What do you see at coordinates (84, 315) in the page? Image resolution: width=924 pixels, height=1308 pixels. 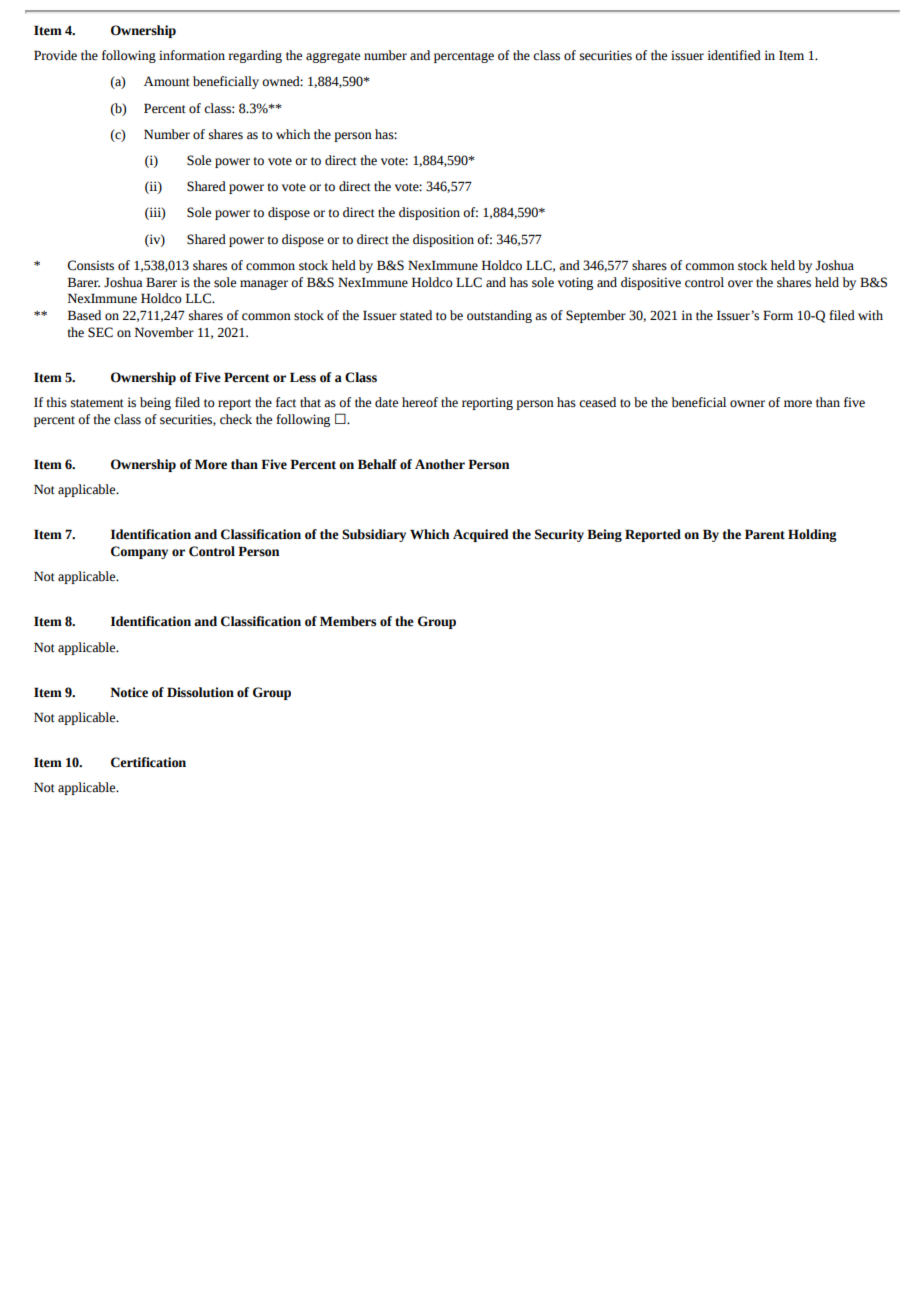 I see `Based` at bounding box center [84, 315].
